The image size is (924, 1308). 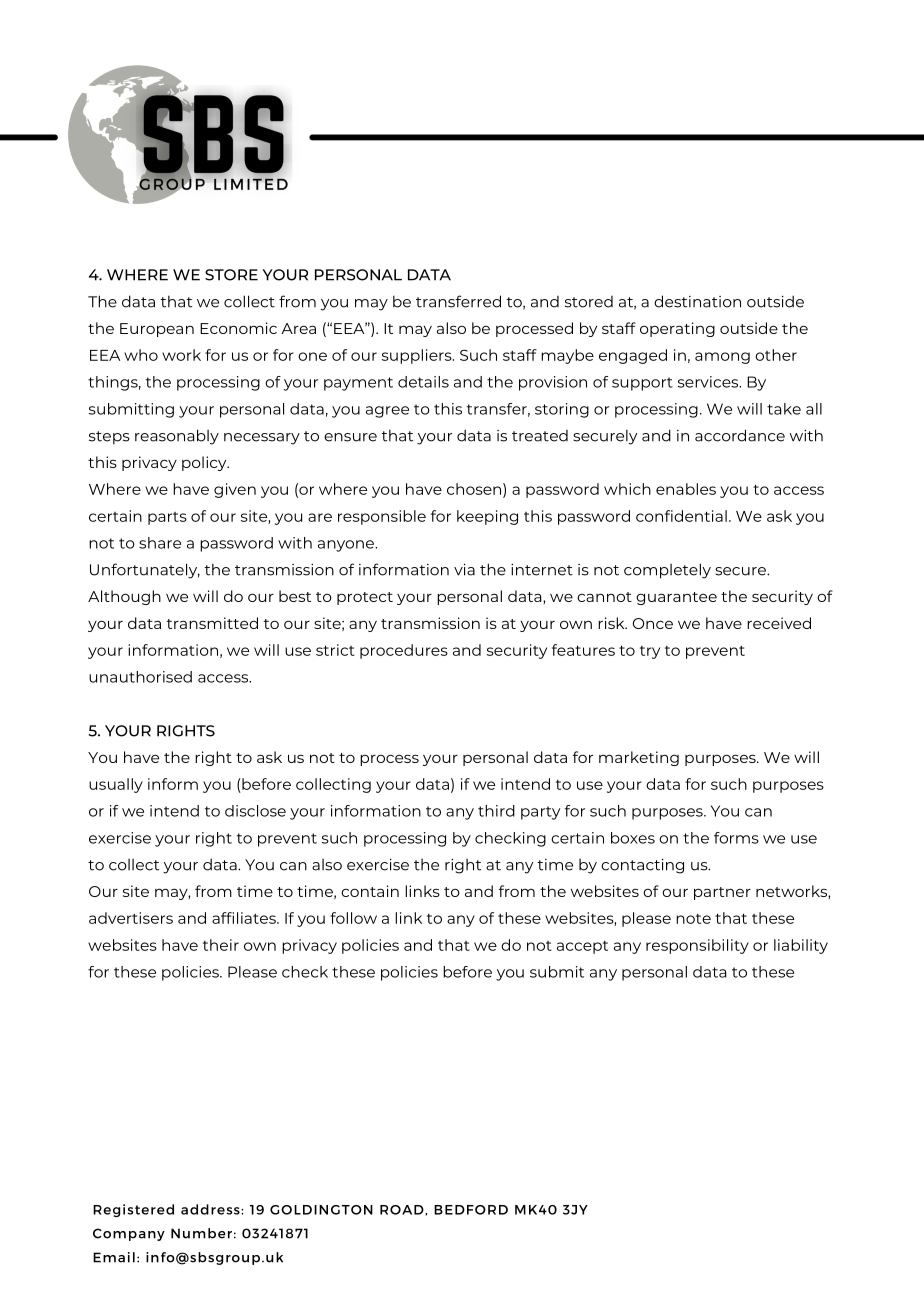 I want to click on suppliers, so click(x=418, y=356).
